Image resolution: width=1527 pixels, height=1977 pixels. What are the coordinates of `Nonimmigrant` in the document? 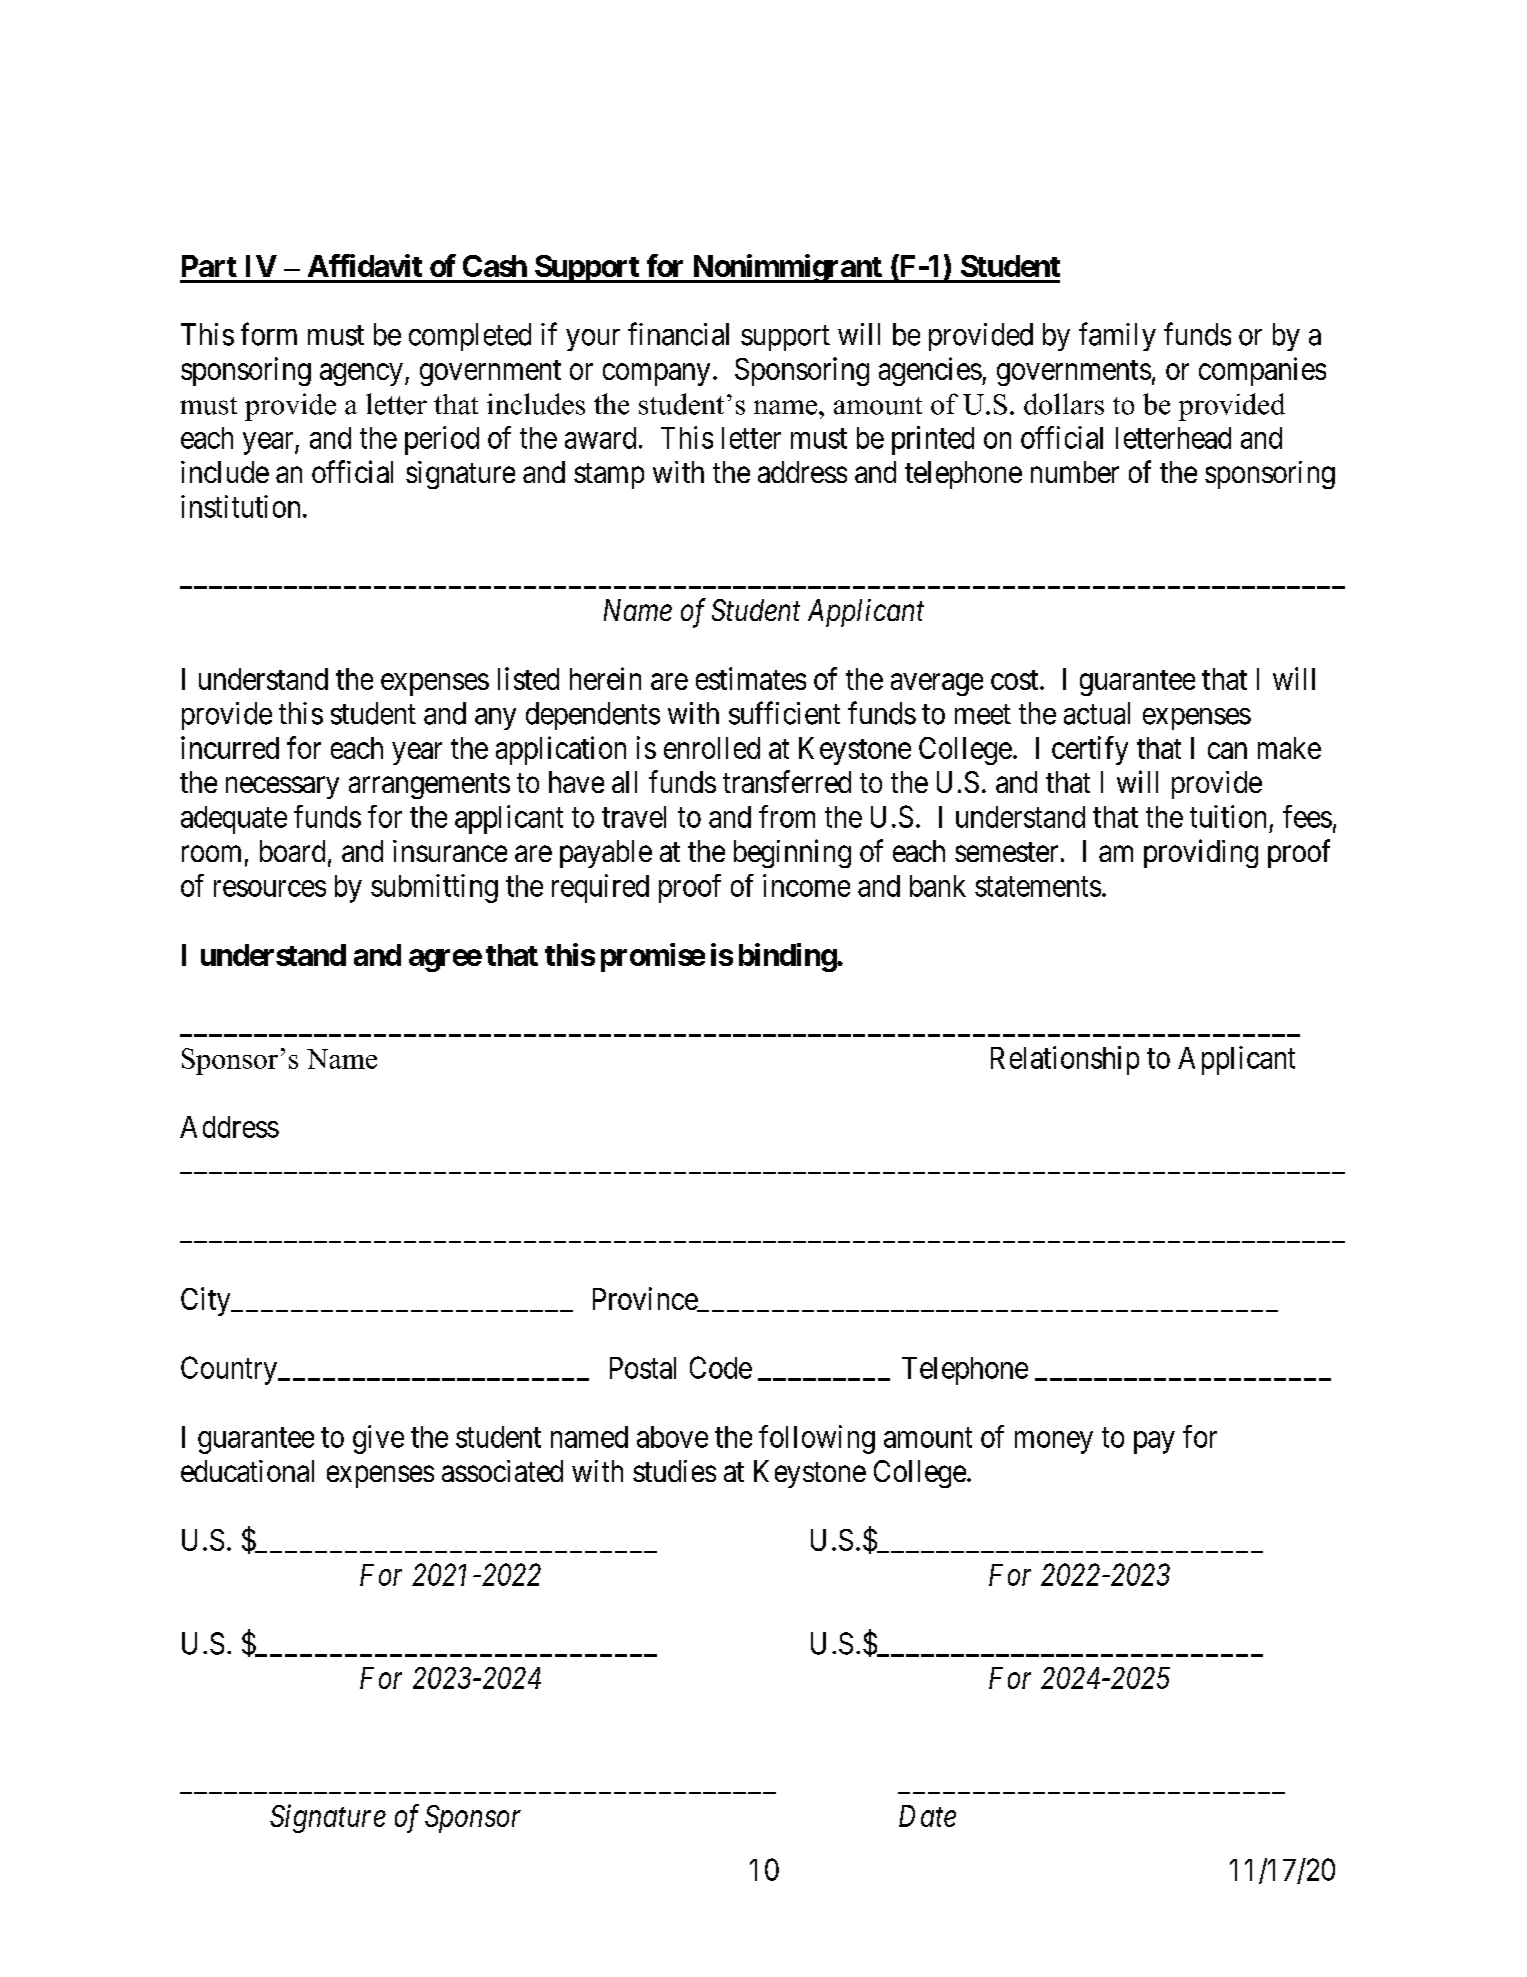 It's located at (787, 268).
